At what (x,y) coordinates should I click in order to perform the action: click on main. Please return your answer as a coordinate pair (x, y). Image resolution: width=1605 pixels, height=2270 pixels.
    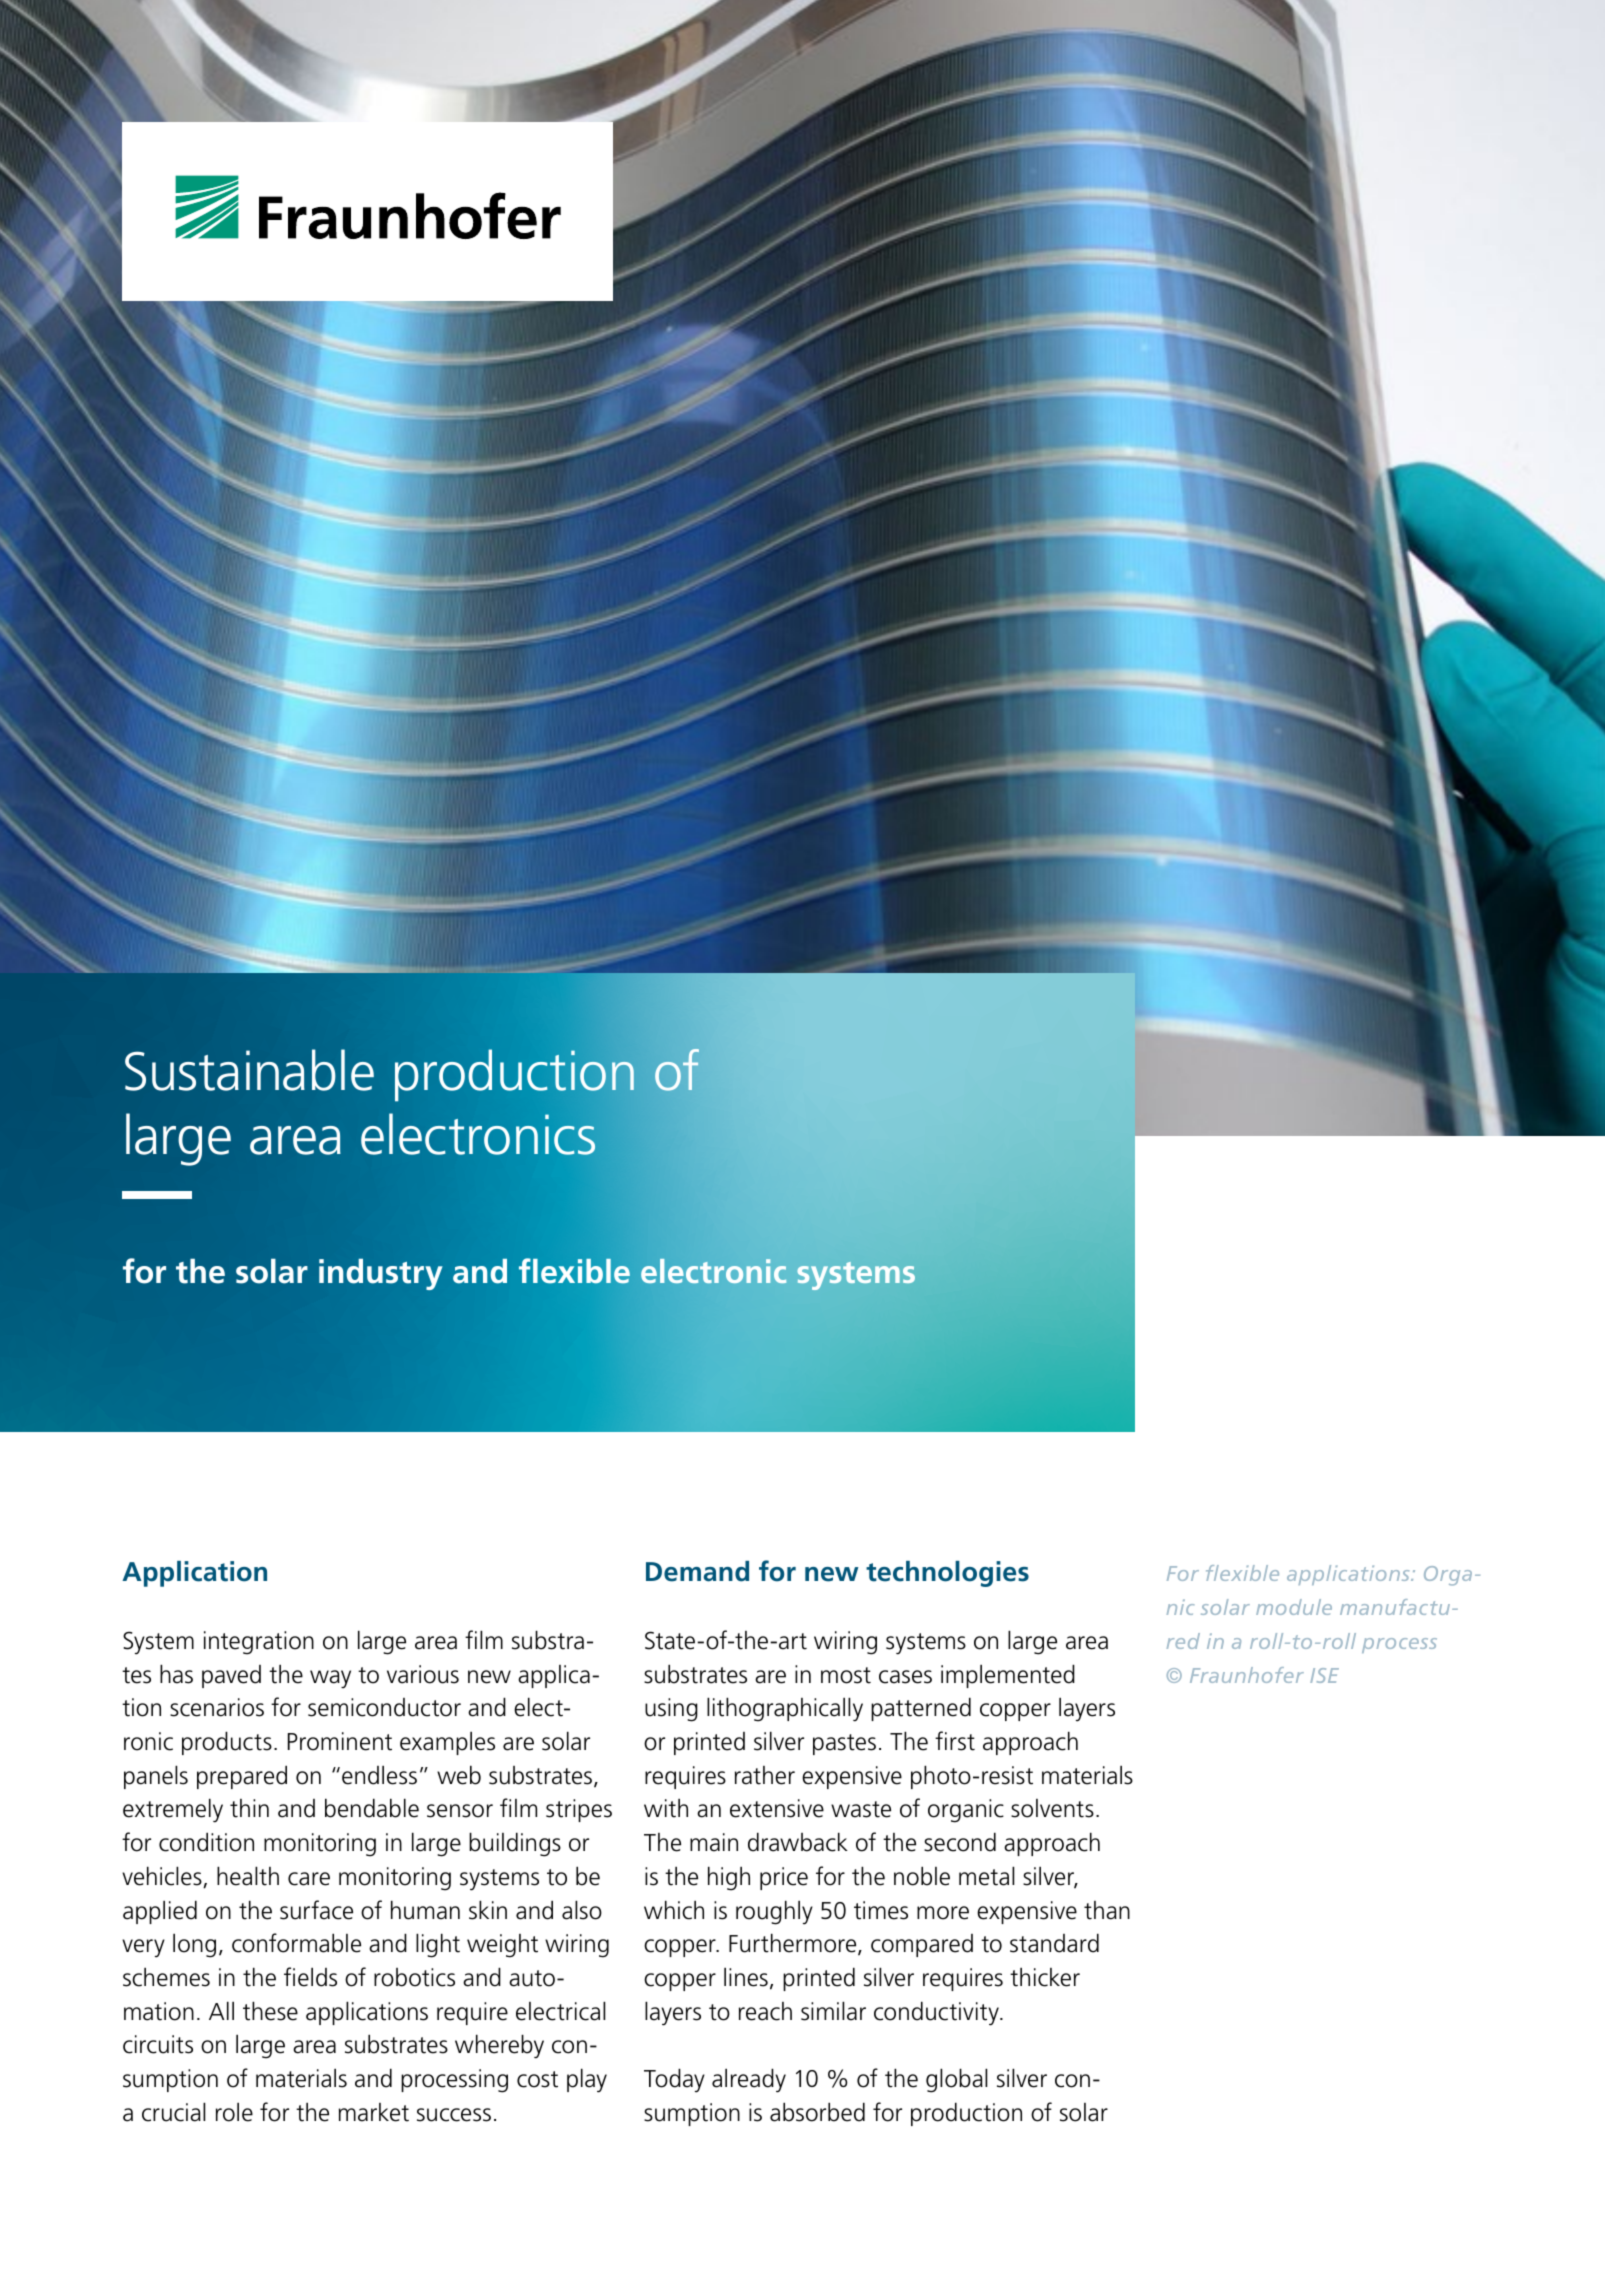
    Looking at the image, I should click on (714, 1842).
